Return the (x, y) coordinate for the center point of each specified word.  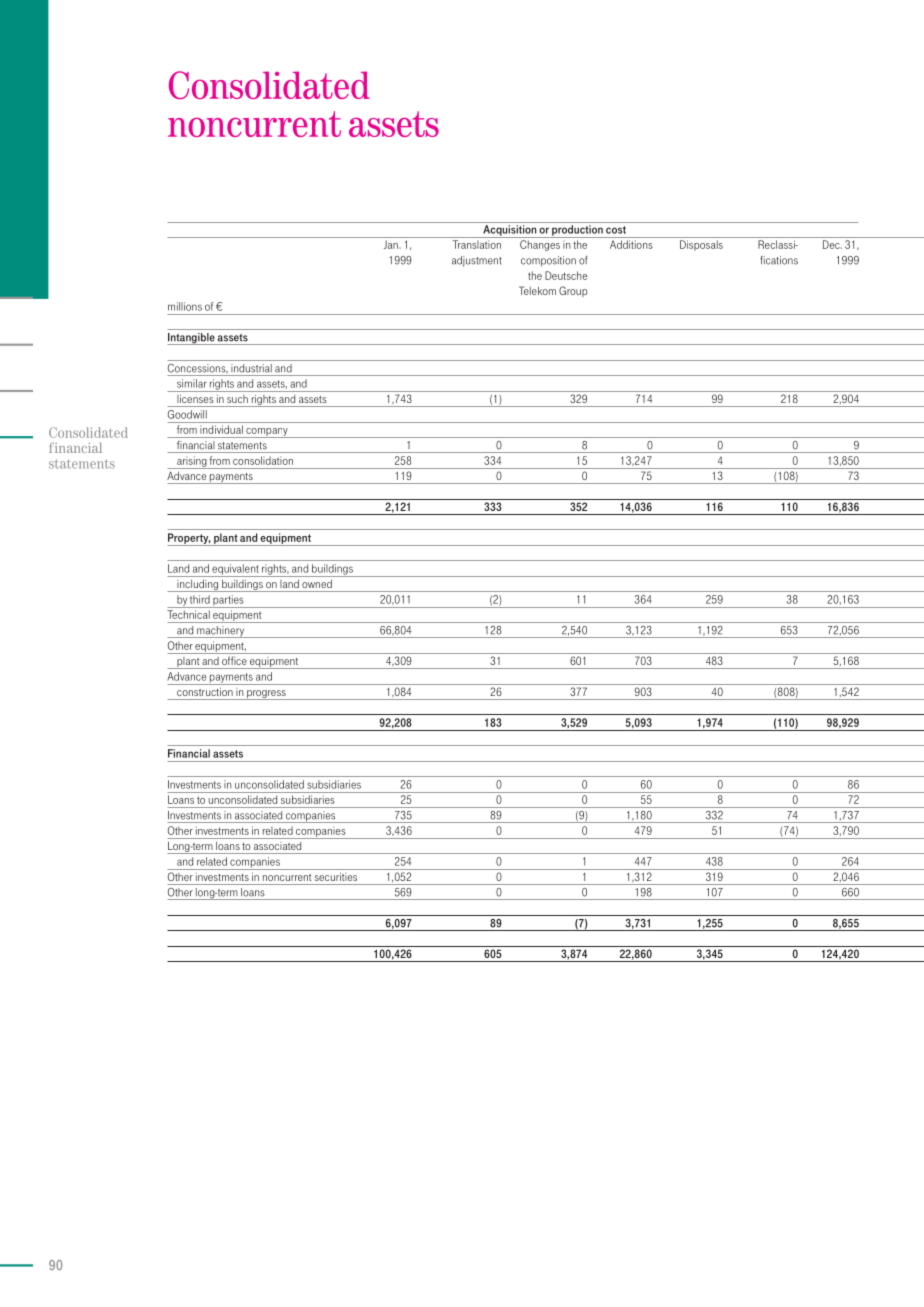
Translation (477, 244)
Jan (392, 244)
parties (228, 601)
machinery (221, 632)
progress (266, 695)
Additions (631, 244)
